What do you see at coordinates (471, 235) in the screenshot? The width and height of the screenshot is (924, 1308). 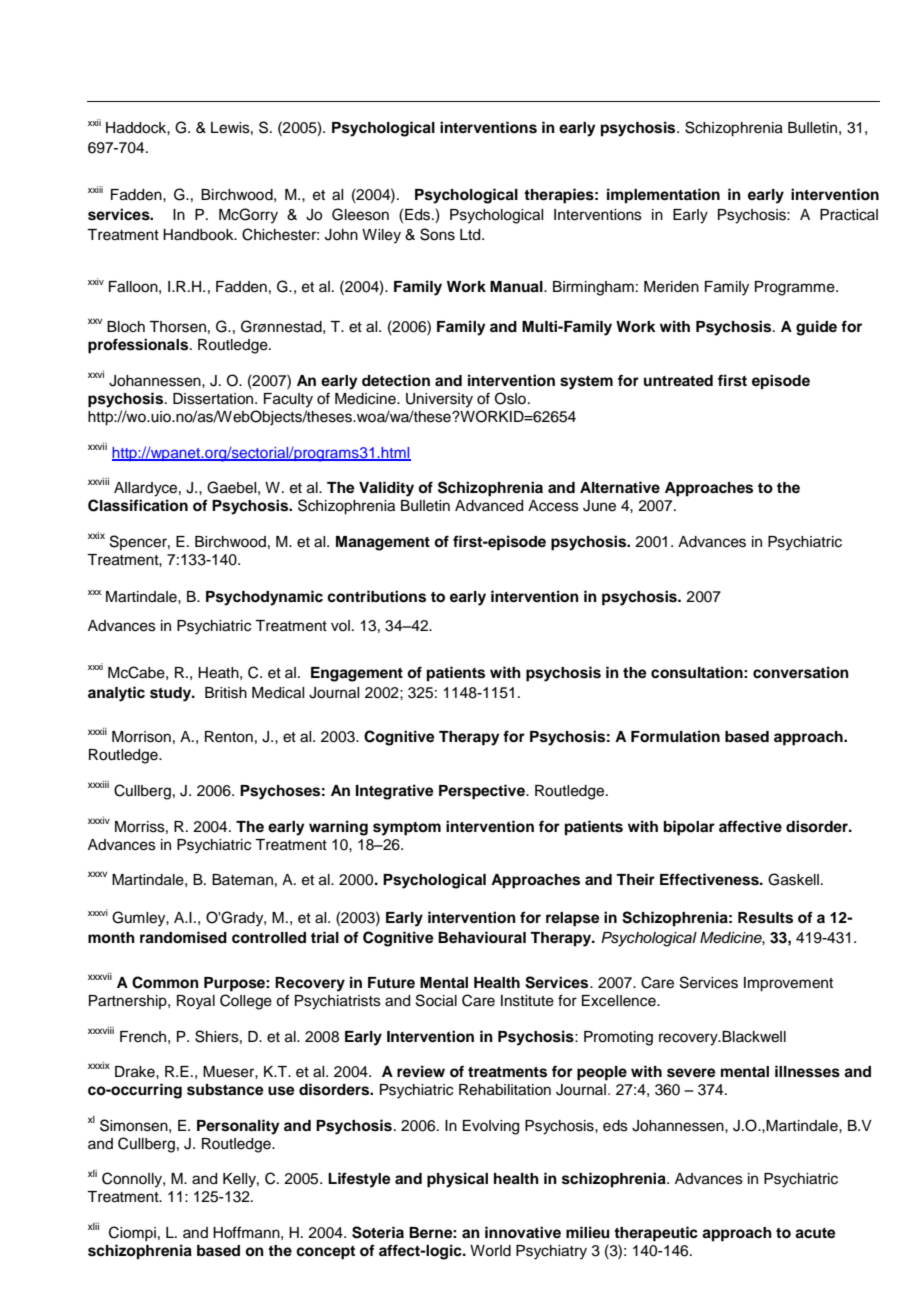 I see `Ltd` at bounding box center [471, 235].
